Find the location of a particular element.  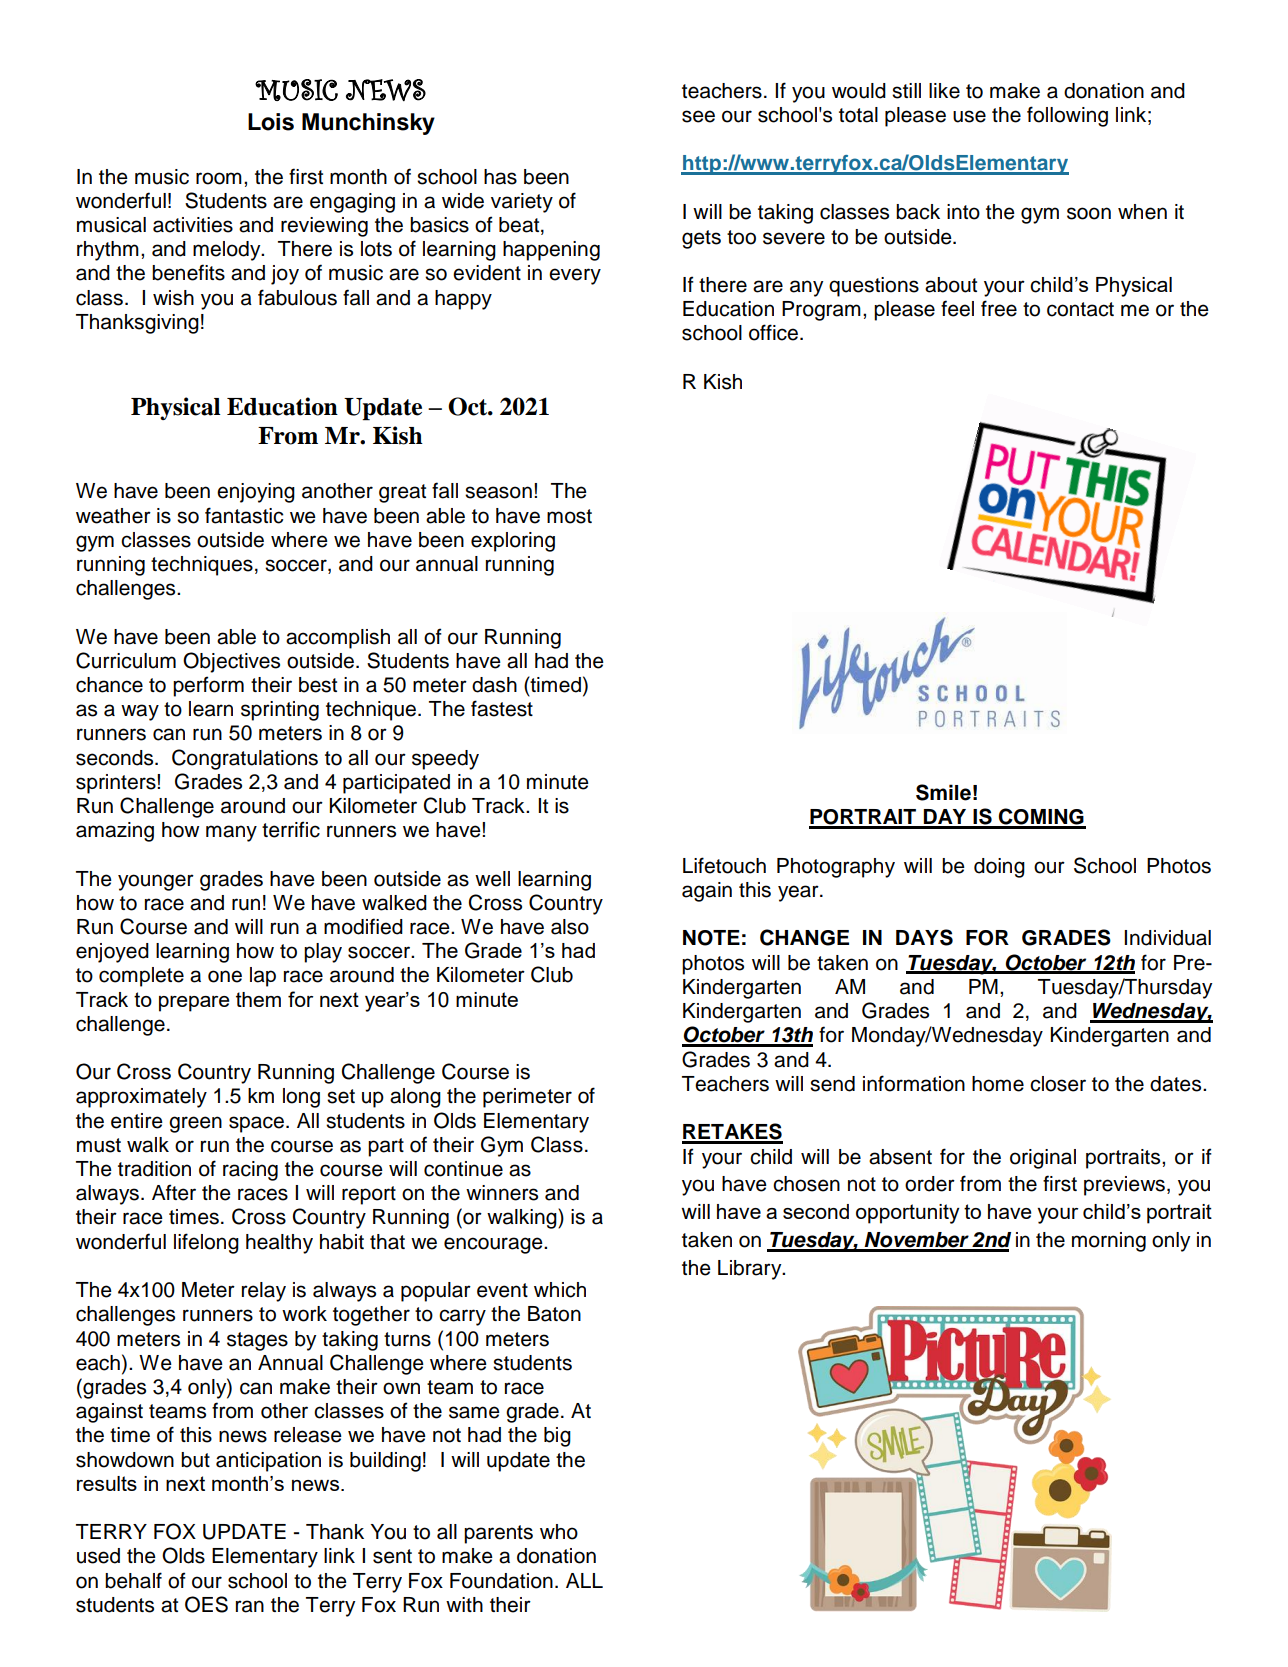

many is located at coordinates (231, 833).
